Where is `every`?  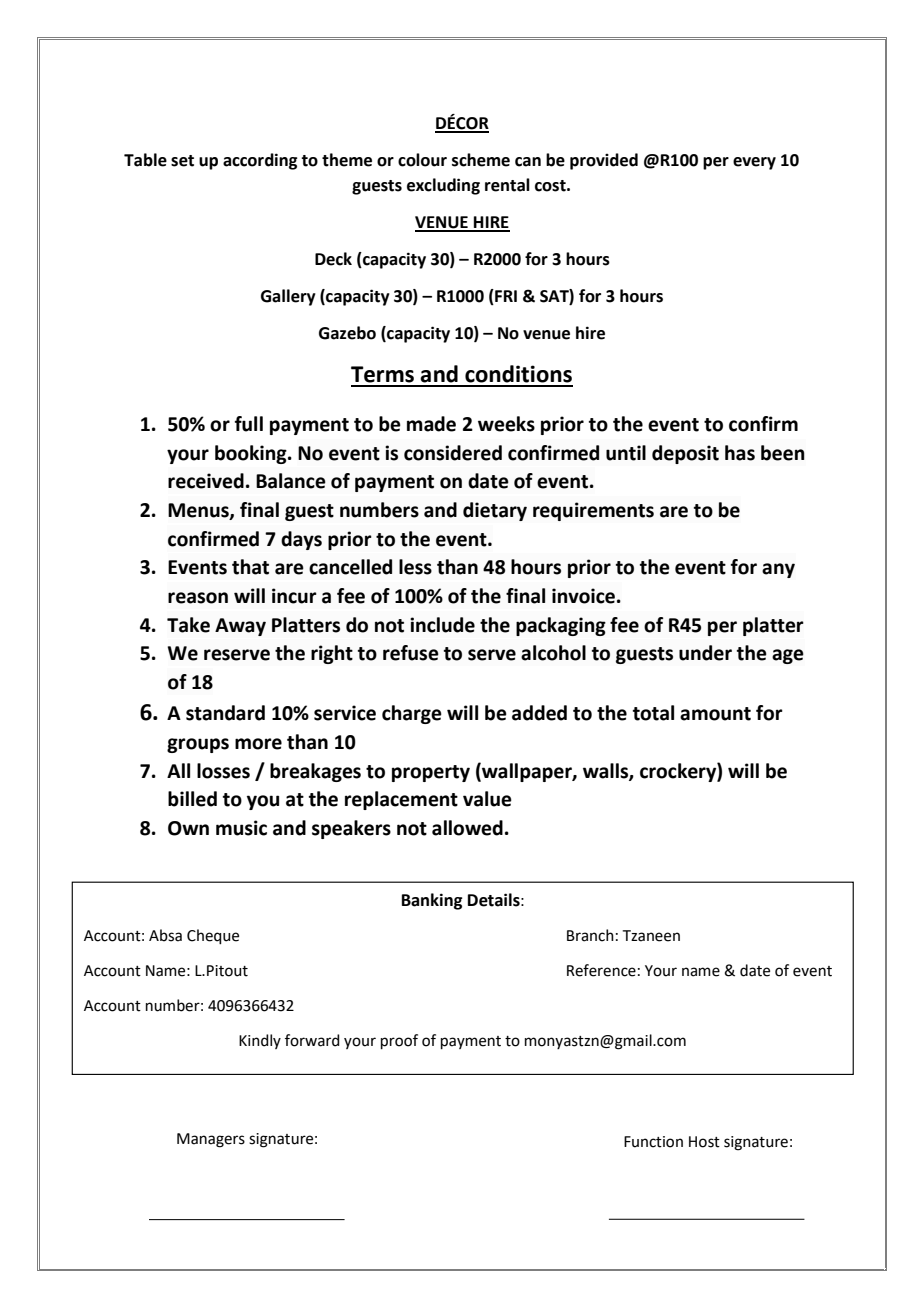
every is located at coordinates (754, 163).
